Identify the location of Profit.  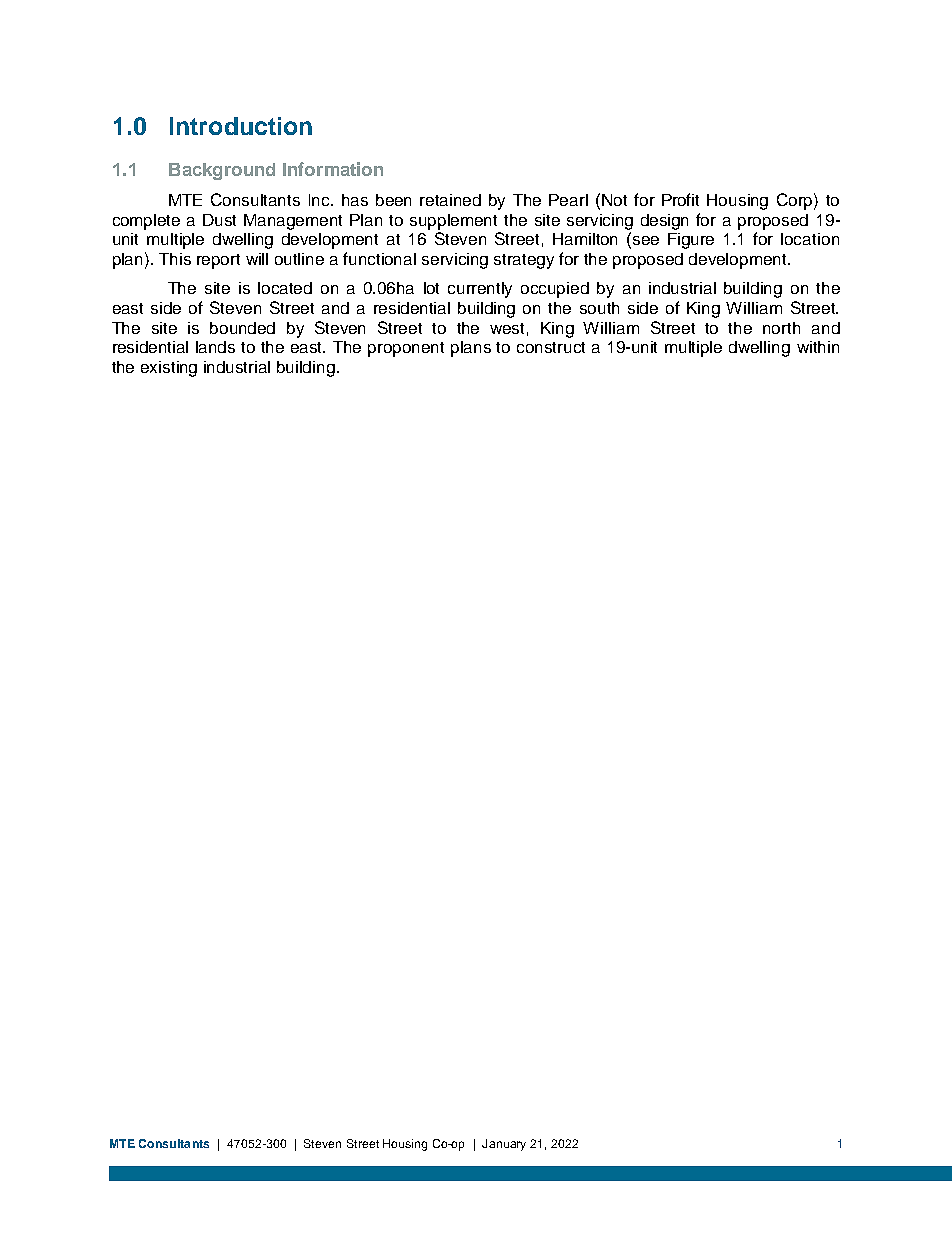
(680, 199).
